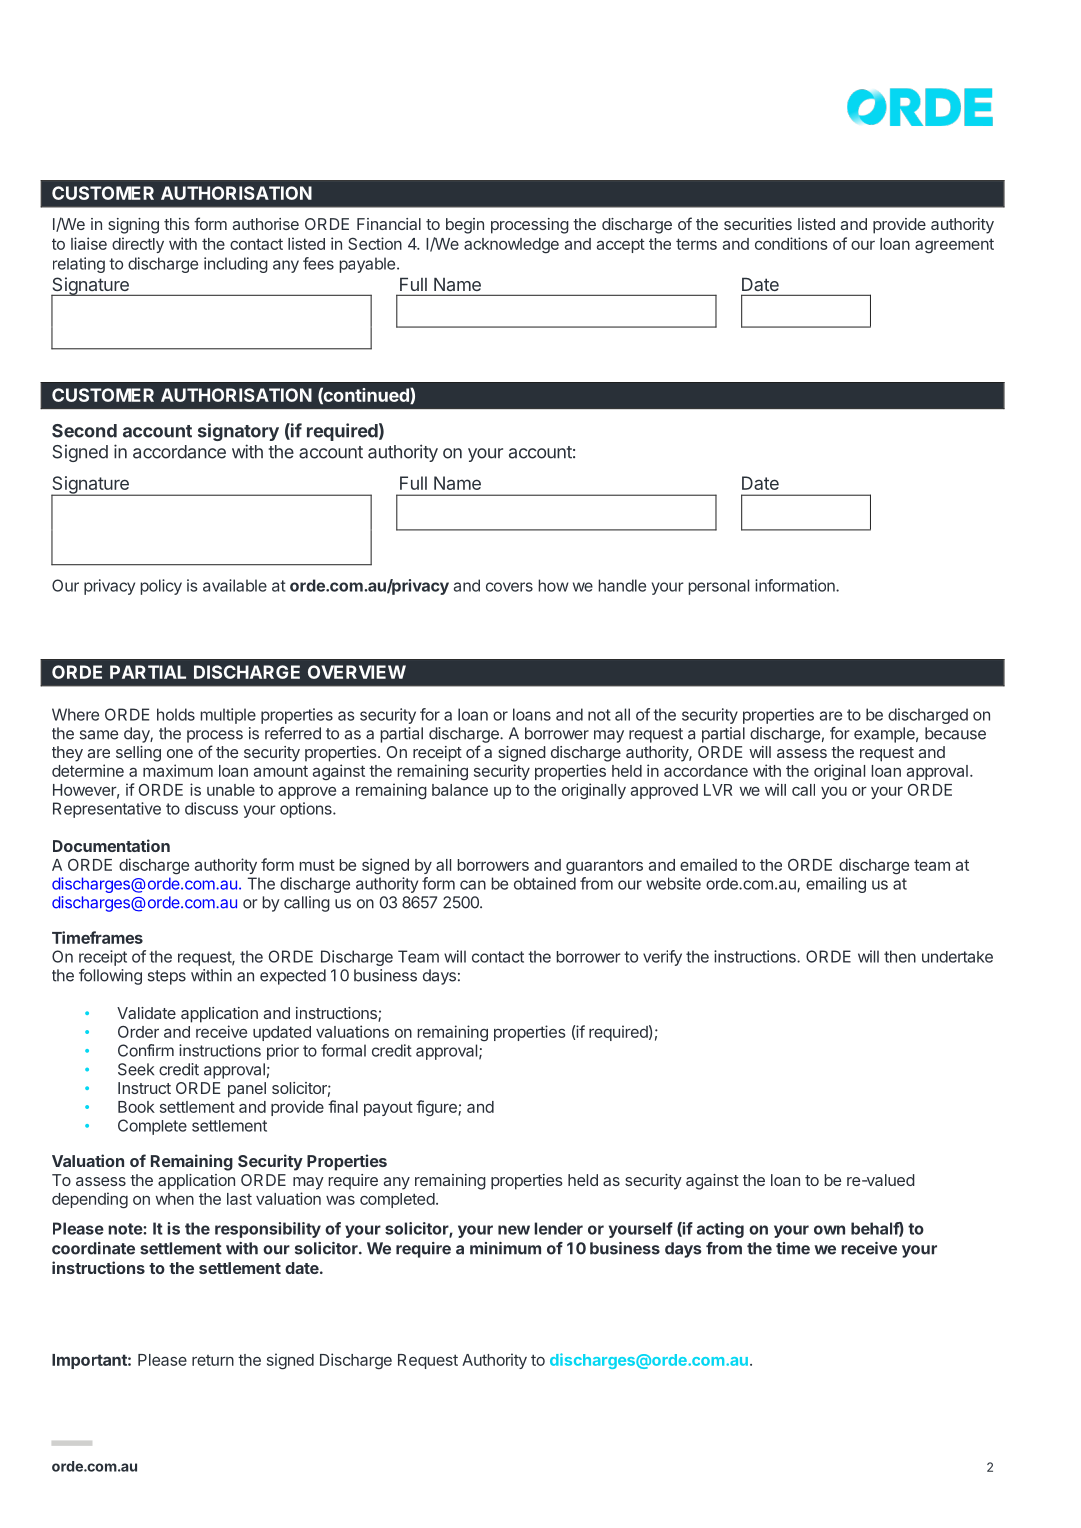 The height and width of the page is (1528, 1081). I want to click on then, so click(900, 956).
